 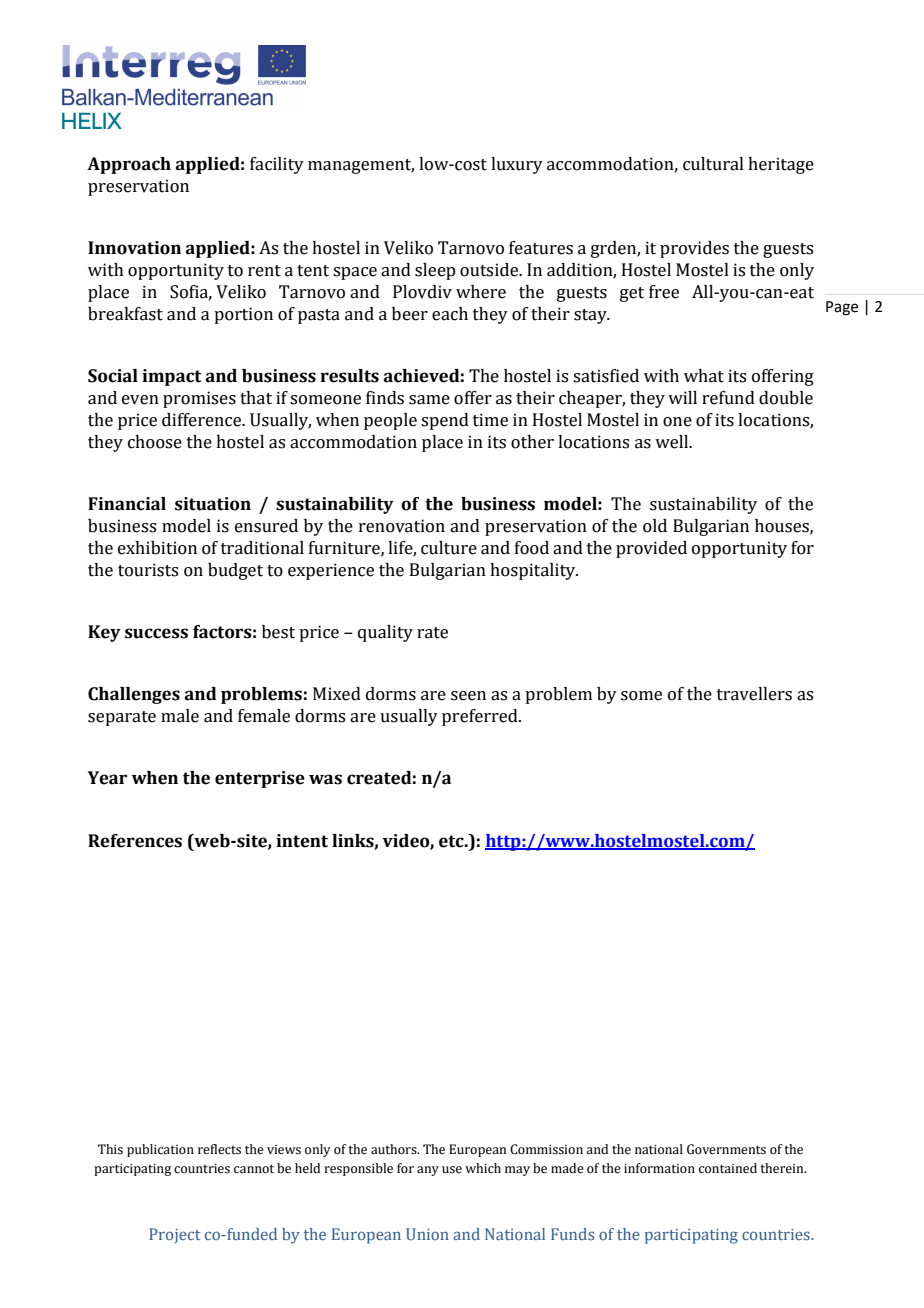 I want to click on heritage, so click(x=781, y=165).
